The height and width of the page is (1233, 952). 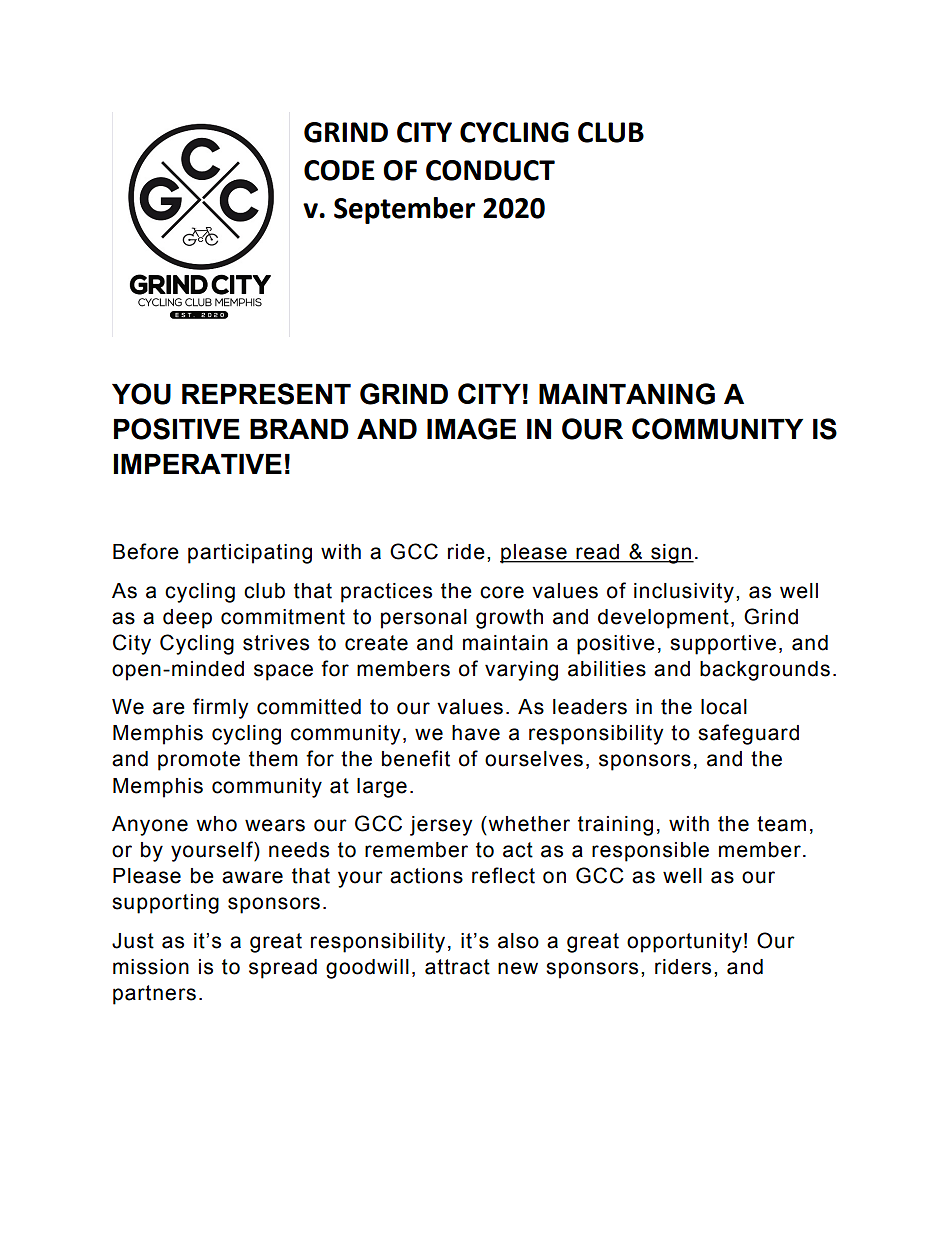 What do you see at coordinates (723, 645) in the page?
I see `supportive` at bounding box center [723, 645].
